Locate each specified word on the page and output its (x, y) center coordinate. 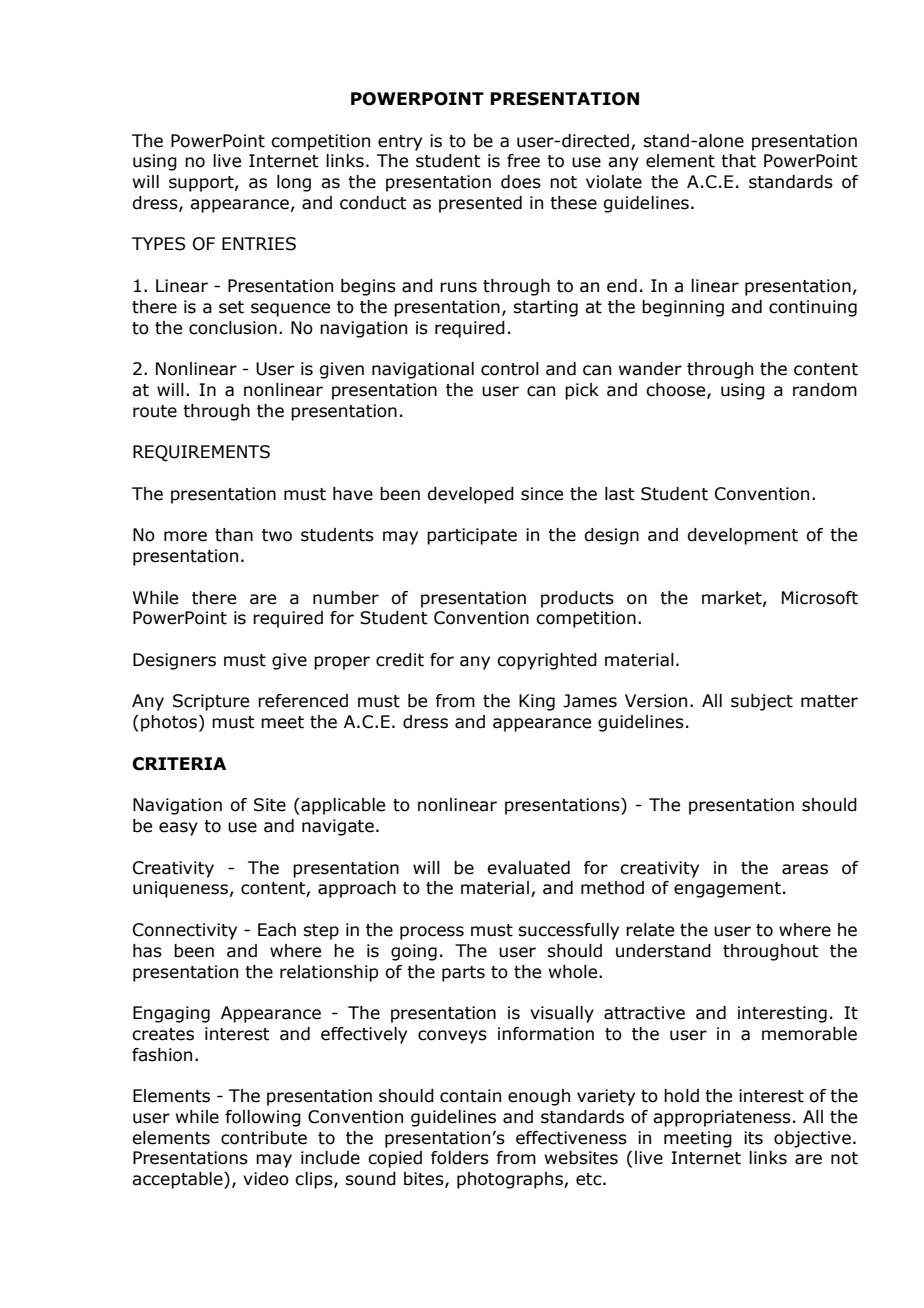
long (294, 183)
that (738, 161)
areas (805, 869)
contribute (264, 1138)
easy (178, 829)
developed (470, 495)
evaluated (528, 868)
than (234, 535)
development (742, 536)
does (521, 182)
